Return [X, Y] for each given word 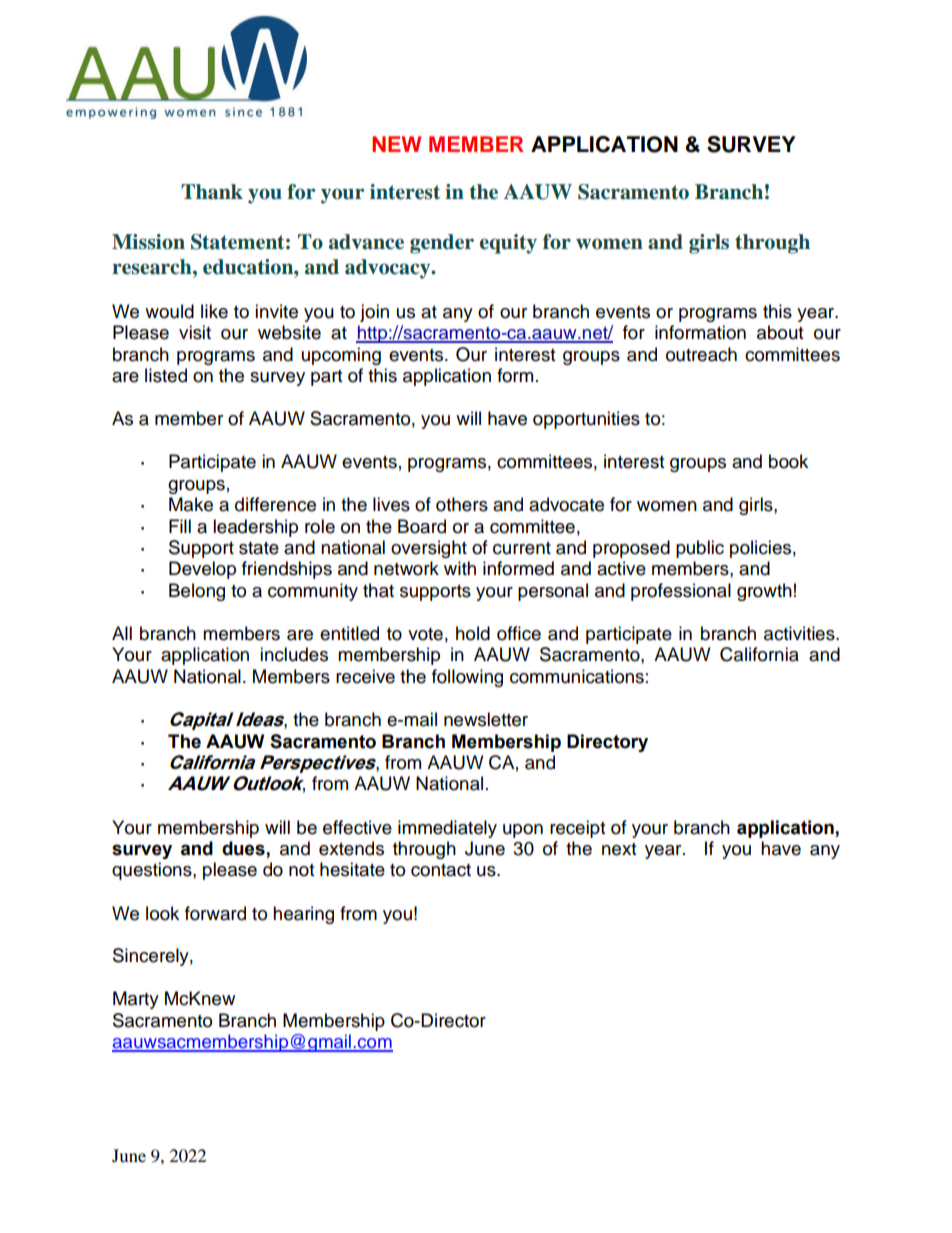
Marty [136, 1000]
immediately [447, 829]
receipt [577, 829]
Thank [212, 192]
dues [244, 849]
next [619, 849]
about [780, 332]
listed [166, 375]
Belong [197, 592]
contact [441, 870]
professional [681, 592]
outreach [701, 354]
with [460, 568]
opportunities [586, 420]
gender [442, 244]
